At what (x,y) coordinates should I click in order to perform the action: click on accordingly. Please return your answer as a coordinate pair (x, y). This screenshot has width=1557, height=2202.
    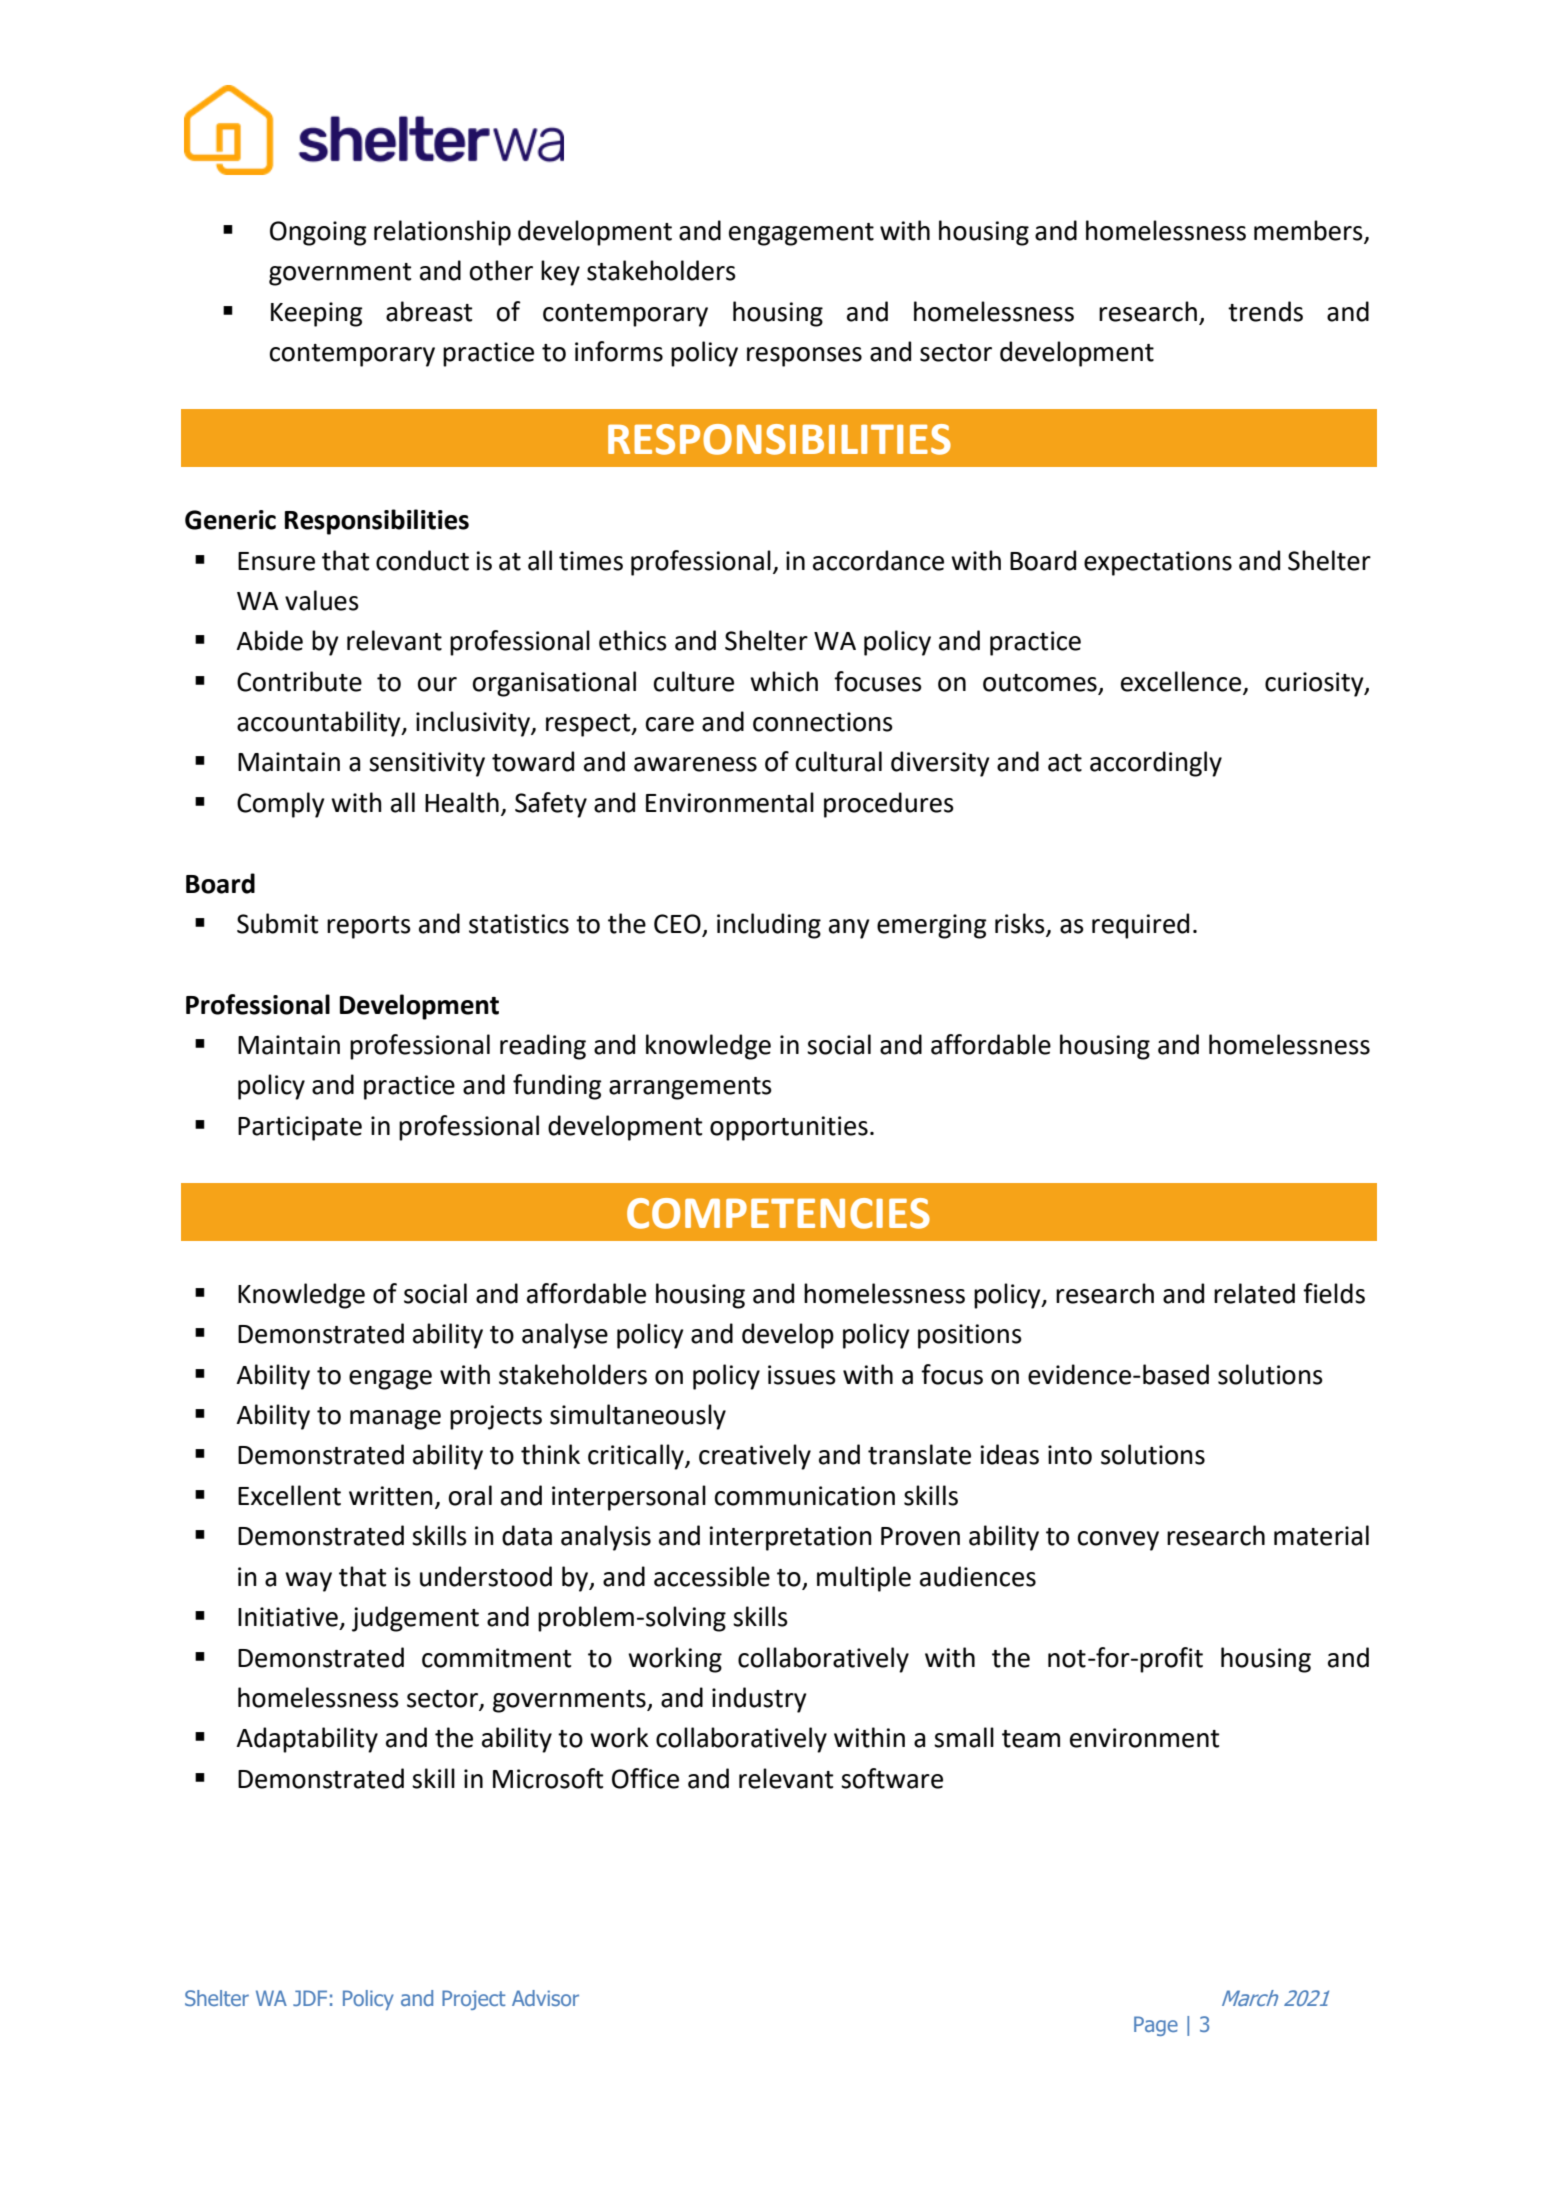
    Looking at the image, I should click on (1156, 764).
